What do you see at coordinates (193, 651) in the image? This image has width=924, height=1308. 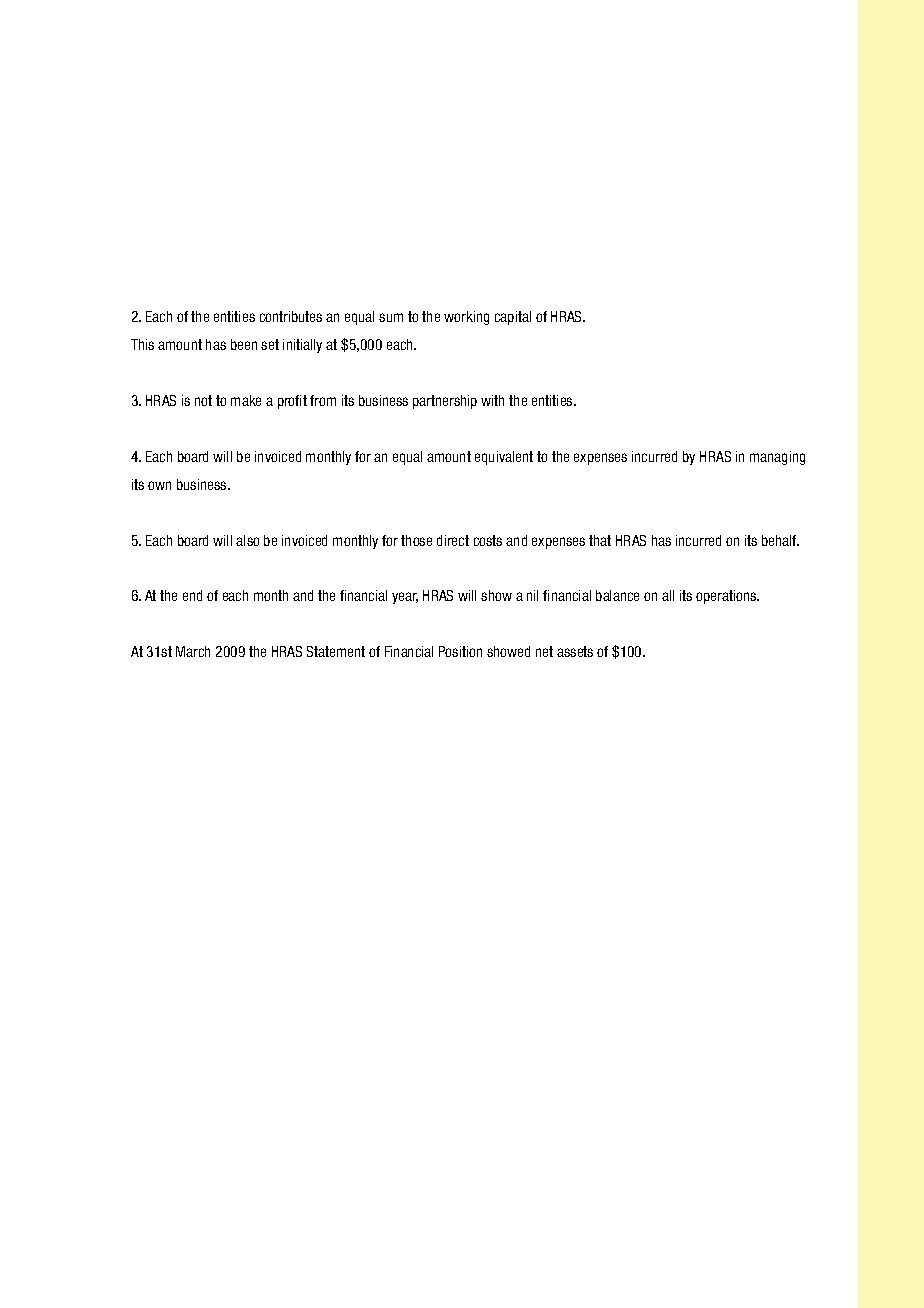 I see `March` at bounding box center [193, 651].
